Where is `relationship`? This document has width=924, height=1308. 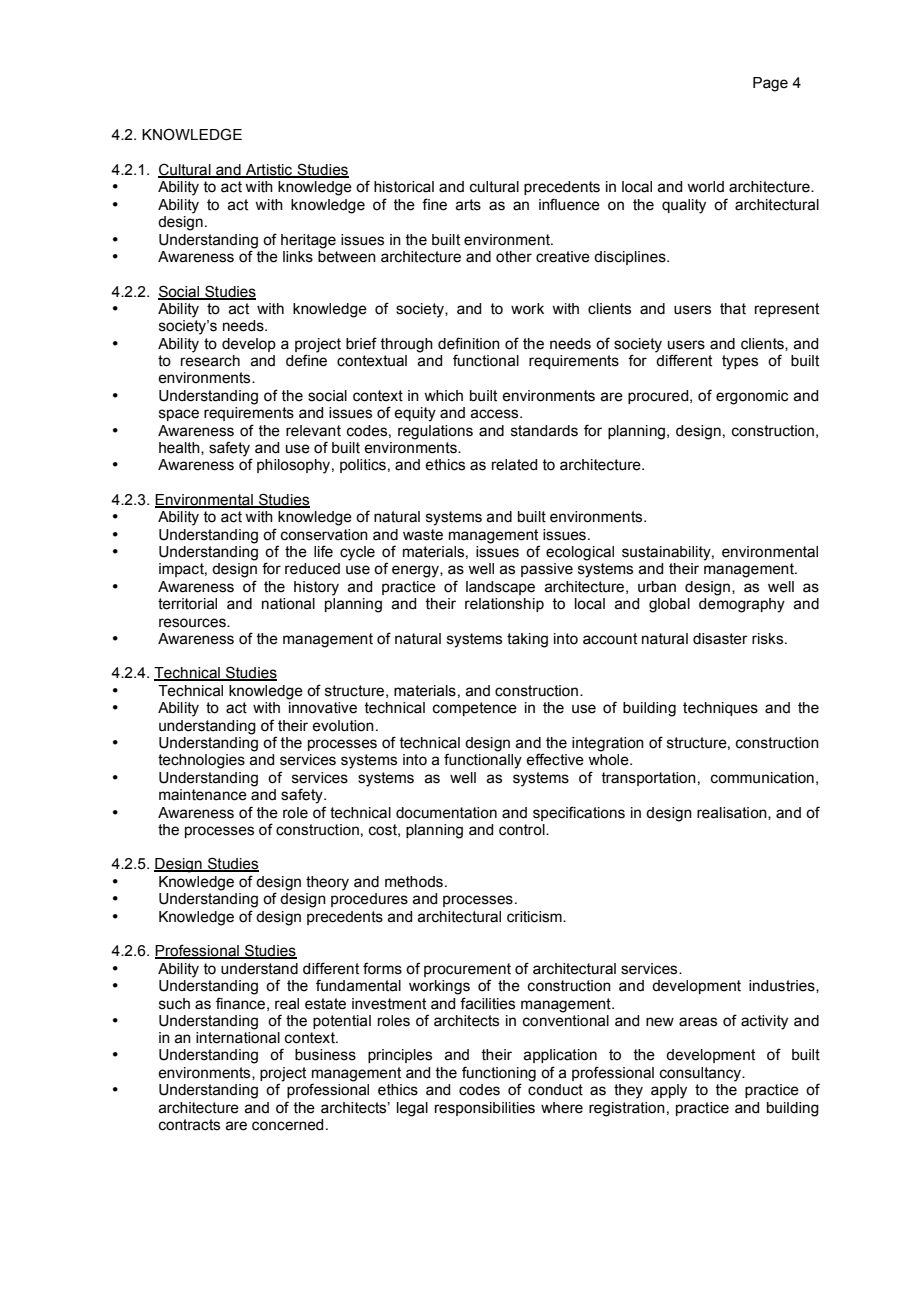
relationship is located at coordinates (504, 605).
